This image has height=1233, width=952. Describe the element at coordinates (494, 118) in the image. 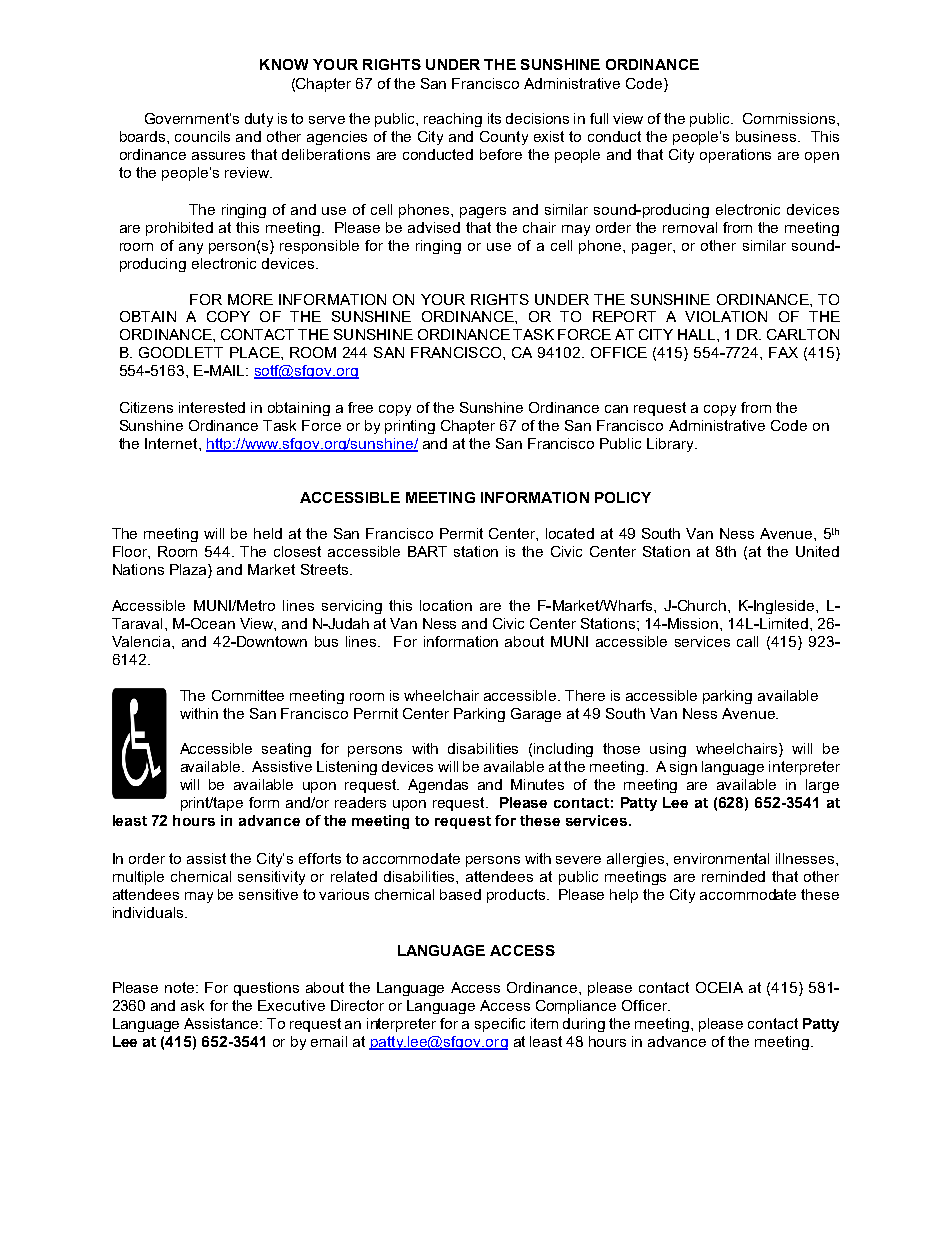

I see `its` at that location.
